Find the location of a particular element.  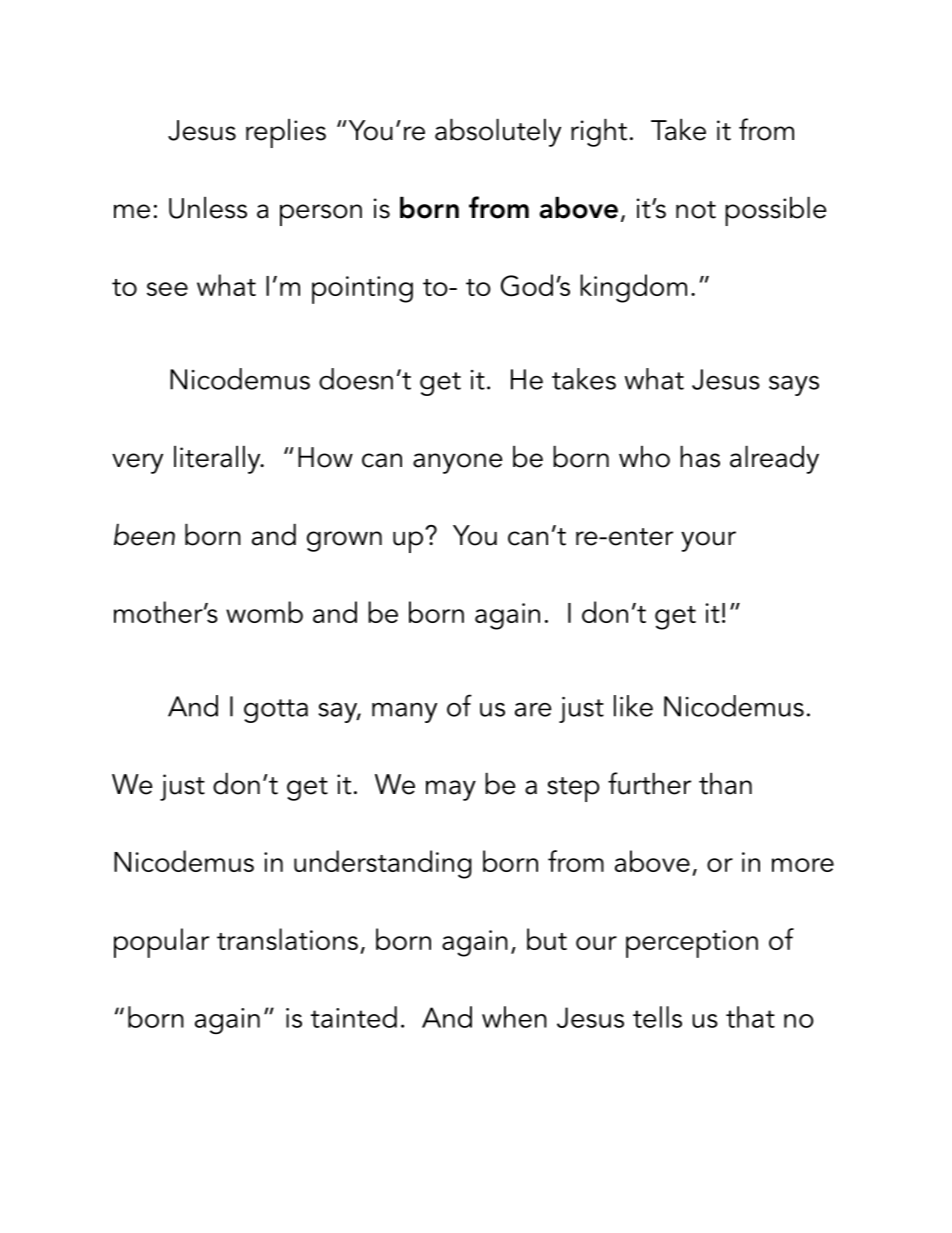

not is located at coordinates (696, 210).
